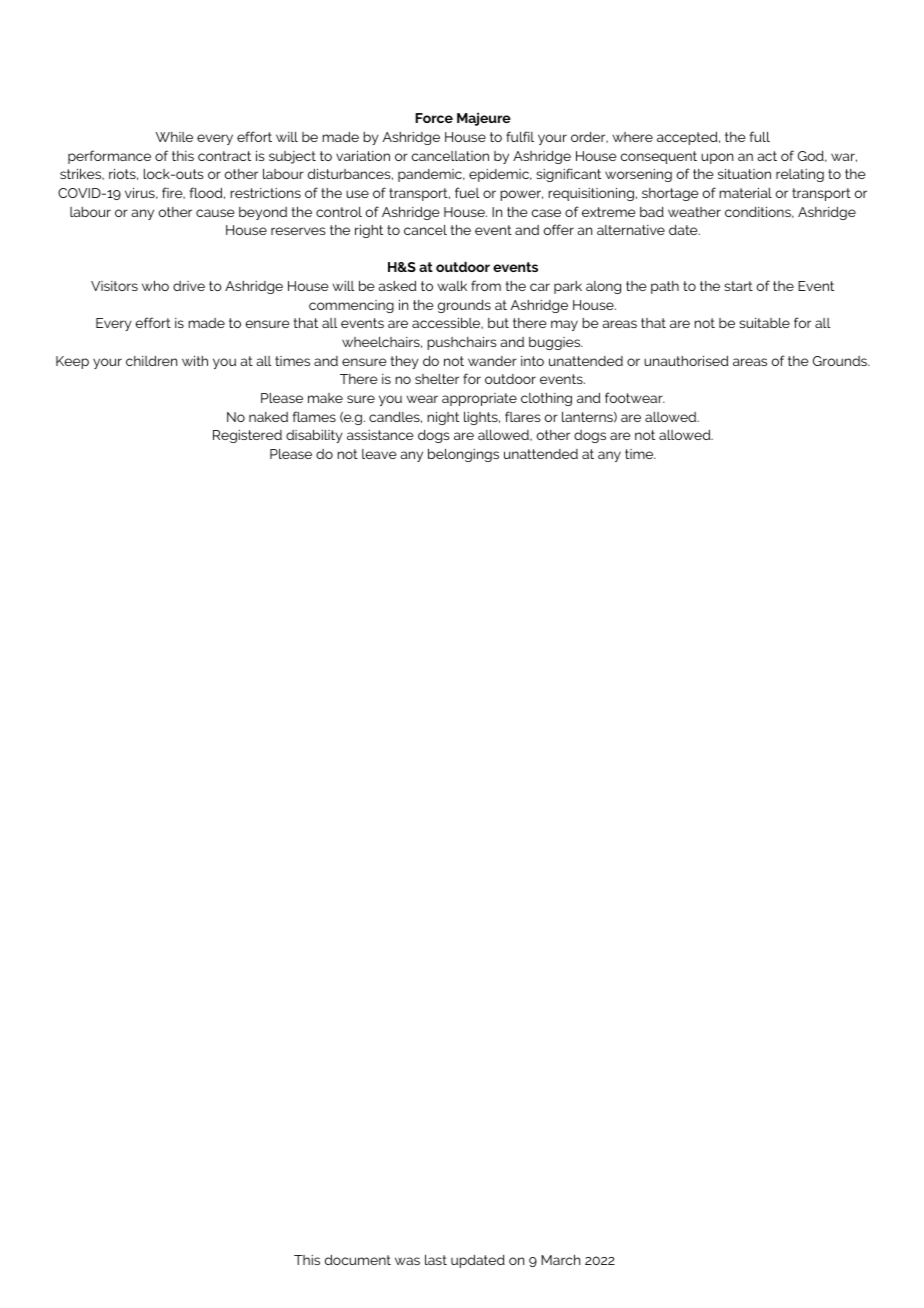 The height and width of the screenshot is (1308, 924). I want to click on Registered, so click(247, 436).
